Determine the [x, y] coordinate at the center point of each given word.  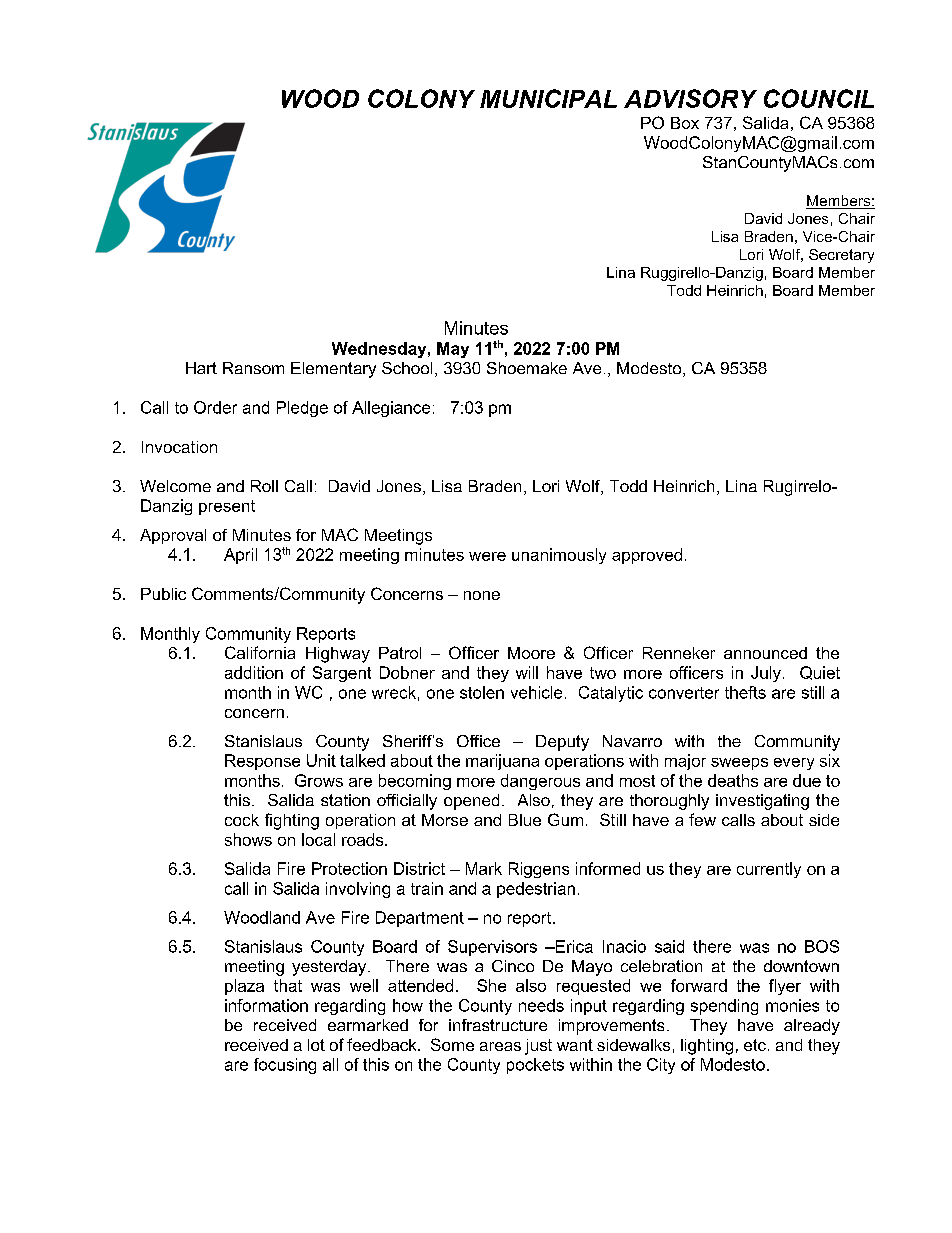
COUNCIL [819, 98]
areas [500, 1046]
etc [755, 1045]
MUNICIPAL [548, 98]
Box [685, 123]
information [266, 1005]
